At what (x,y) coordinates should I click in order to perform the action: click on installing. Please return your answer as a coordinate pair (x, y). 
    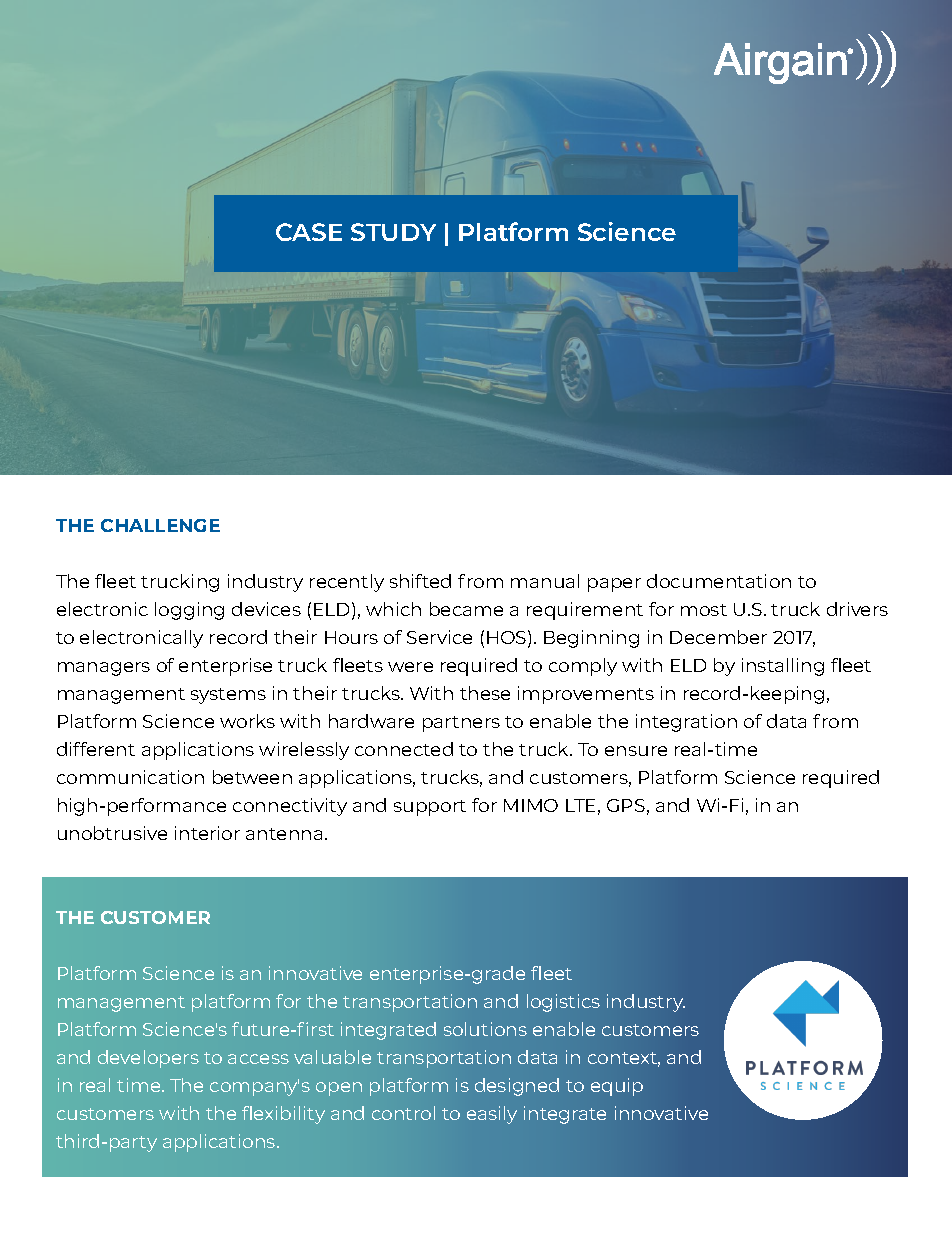
    Looking at the image, I should click on (783, 667).
